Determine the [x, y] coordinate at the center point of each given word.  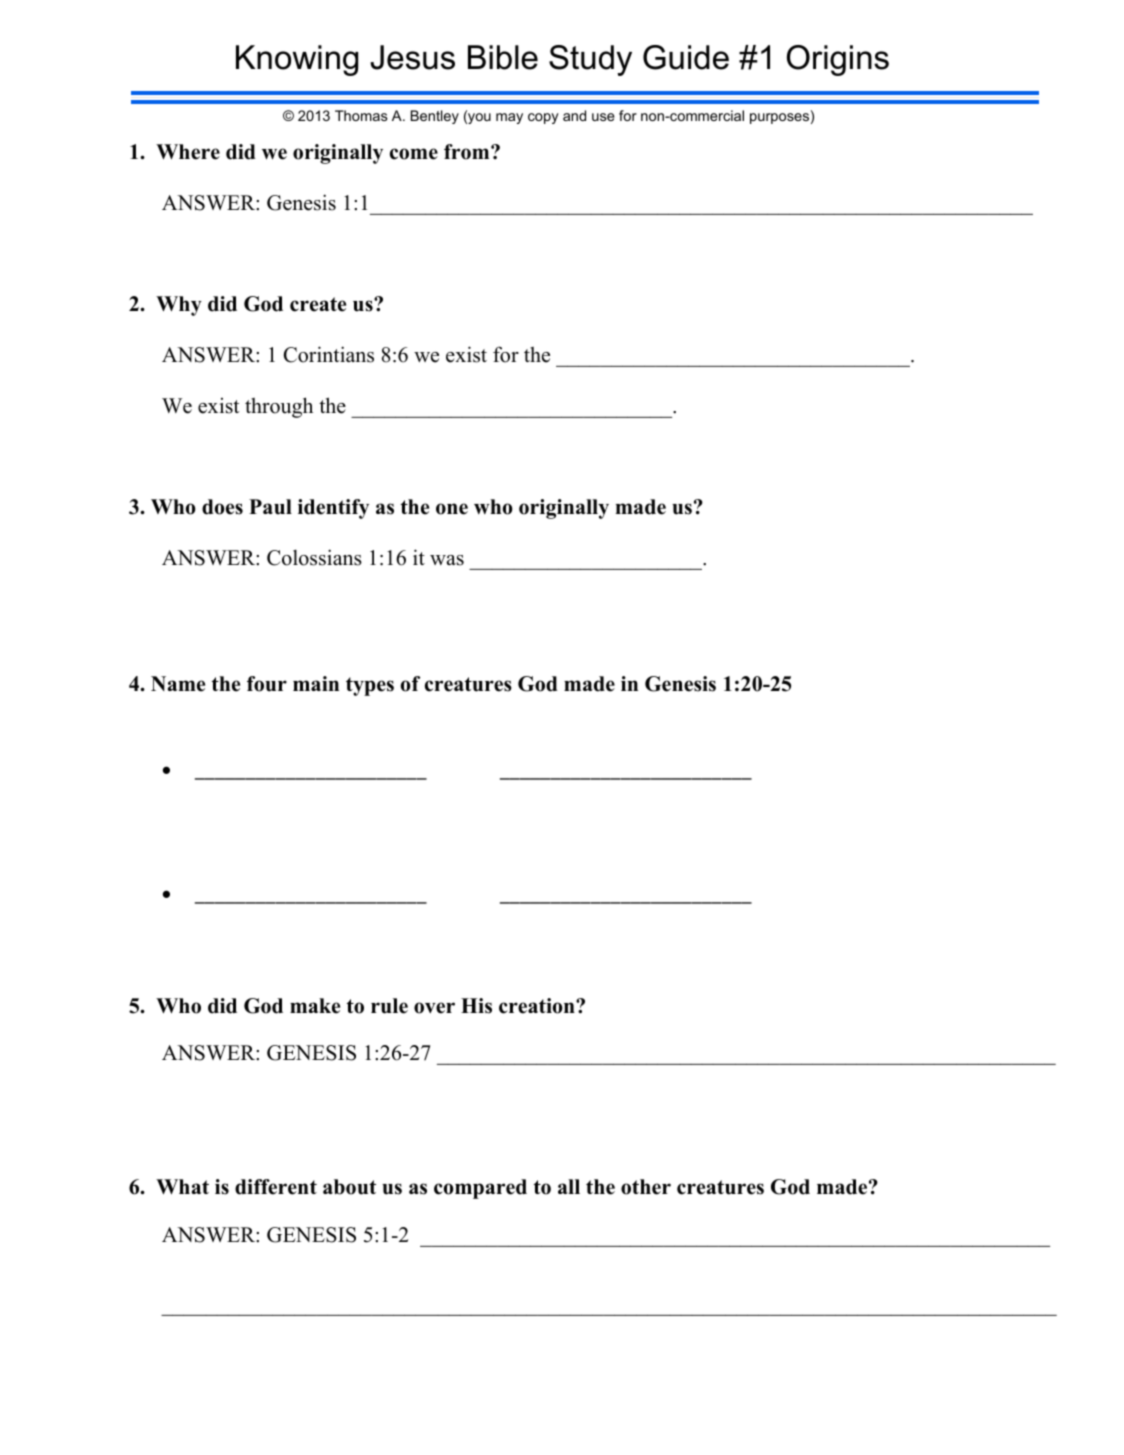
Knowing [297, 60]
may [509, 118]
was [447, 560]
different [276, 1187]
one [452, 509]
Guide [686, 57]
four [267, 684]
